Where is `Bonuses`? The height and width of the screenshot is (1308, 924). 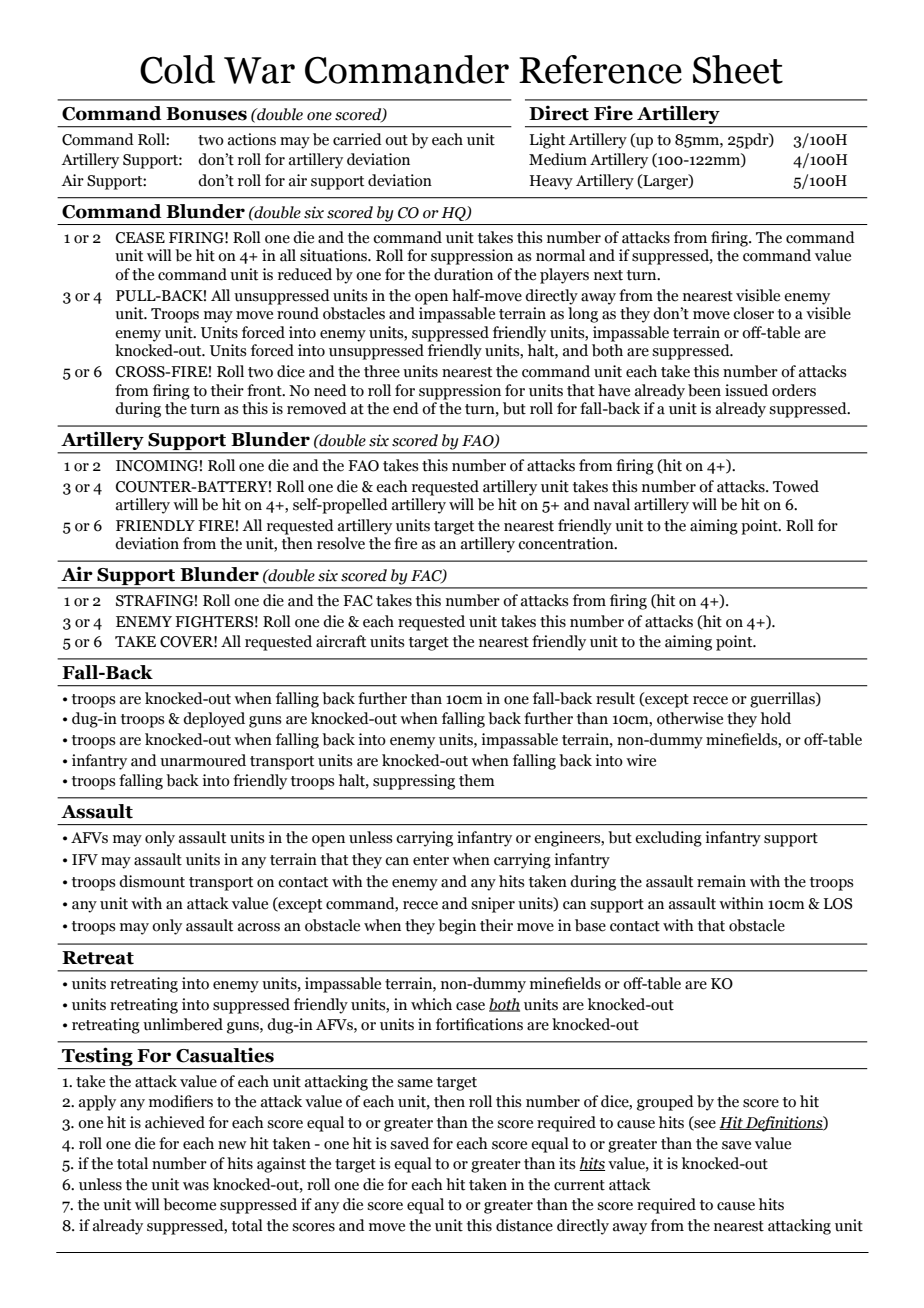 Bonuses is located at coordinates (206, 114).
